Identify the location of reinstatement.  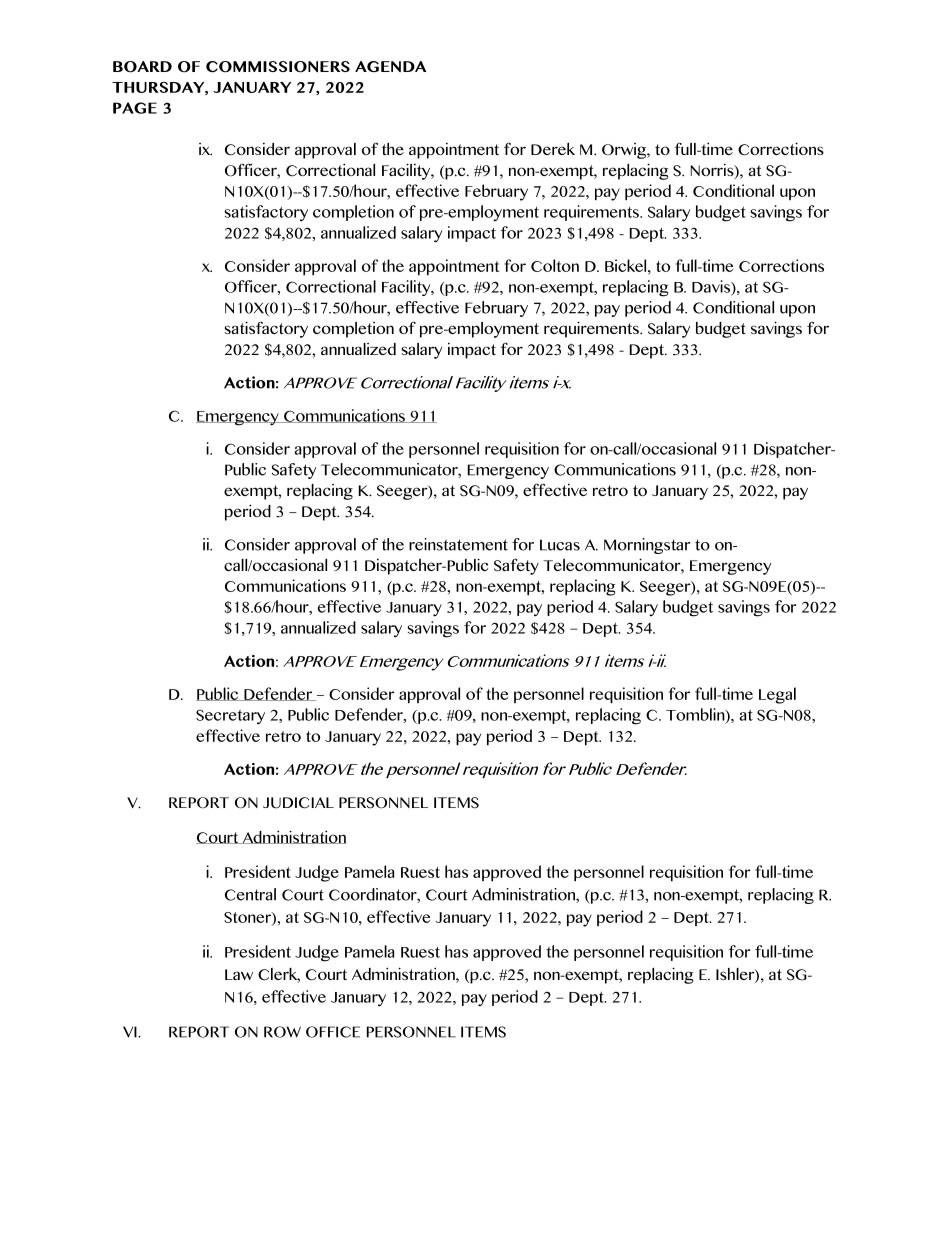
(458, 544).
